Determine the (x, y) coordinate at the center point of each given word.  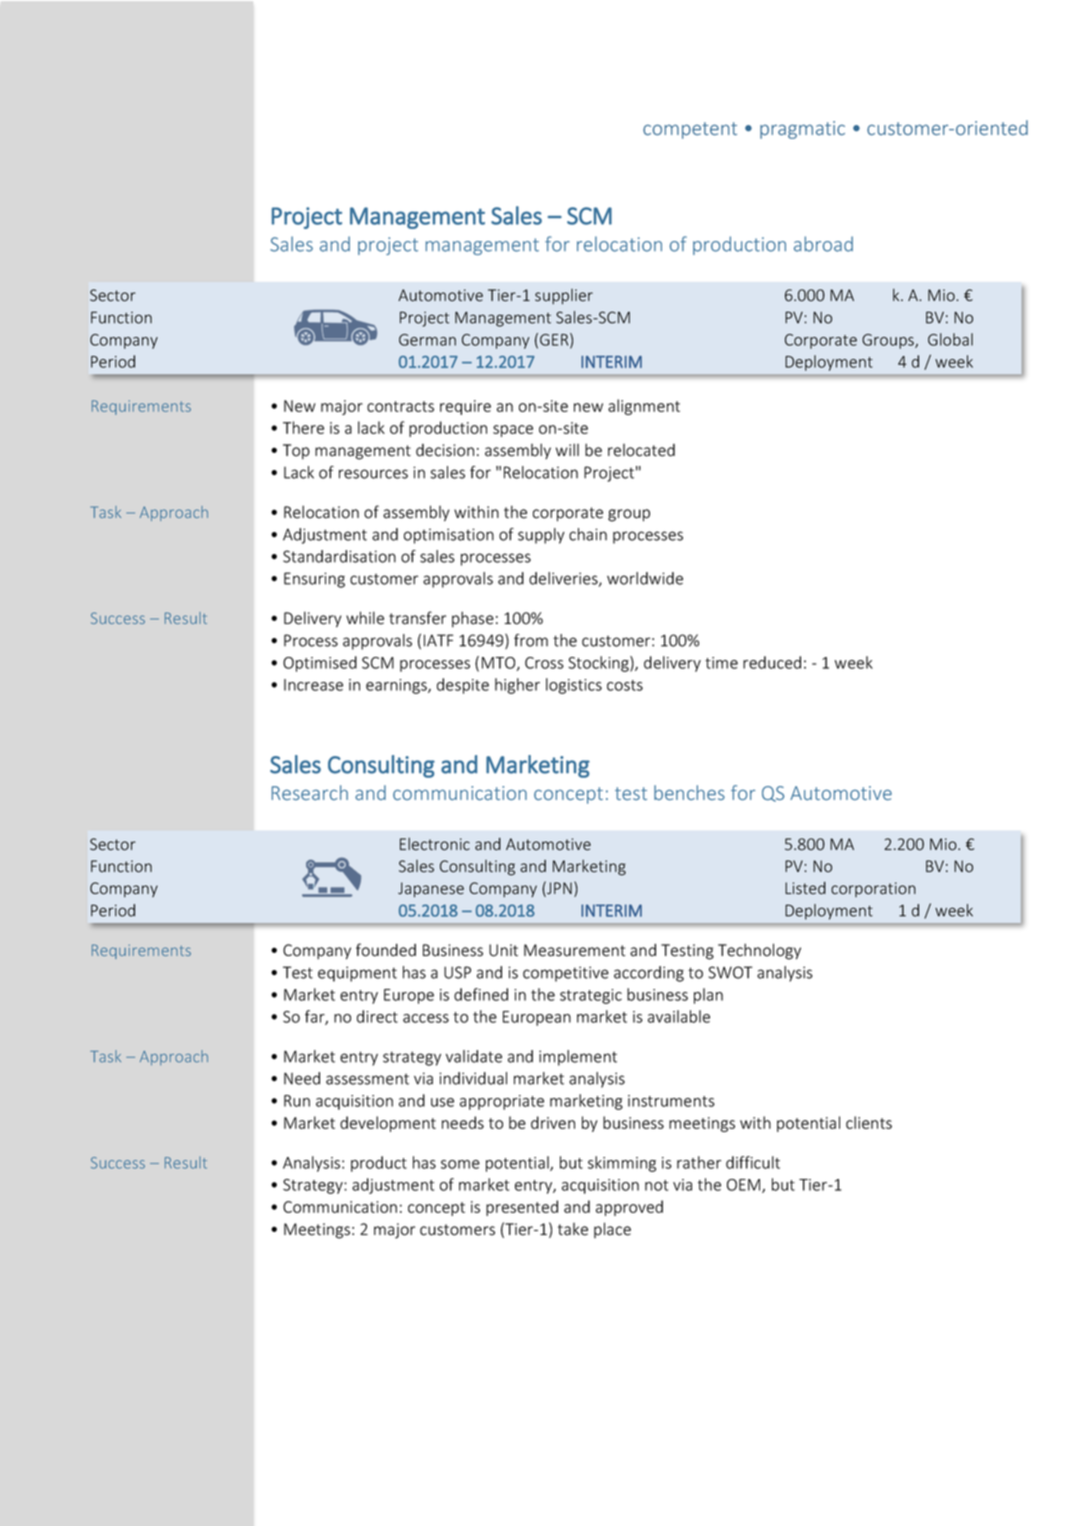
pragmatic (802, 130)
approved (629, 1208)
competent (690, 130)
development (388, 1124)
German (427, 340)
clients (869, 1122)
